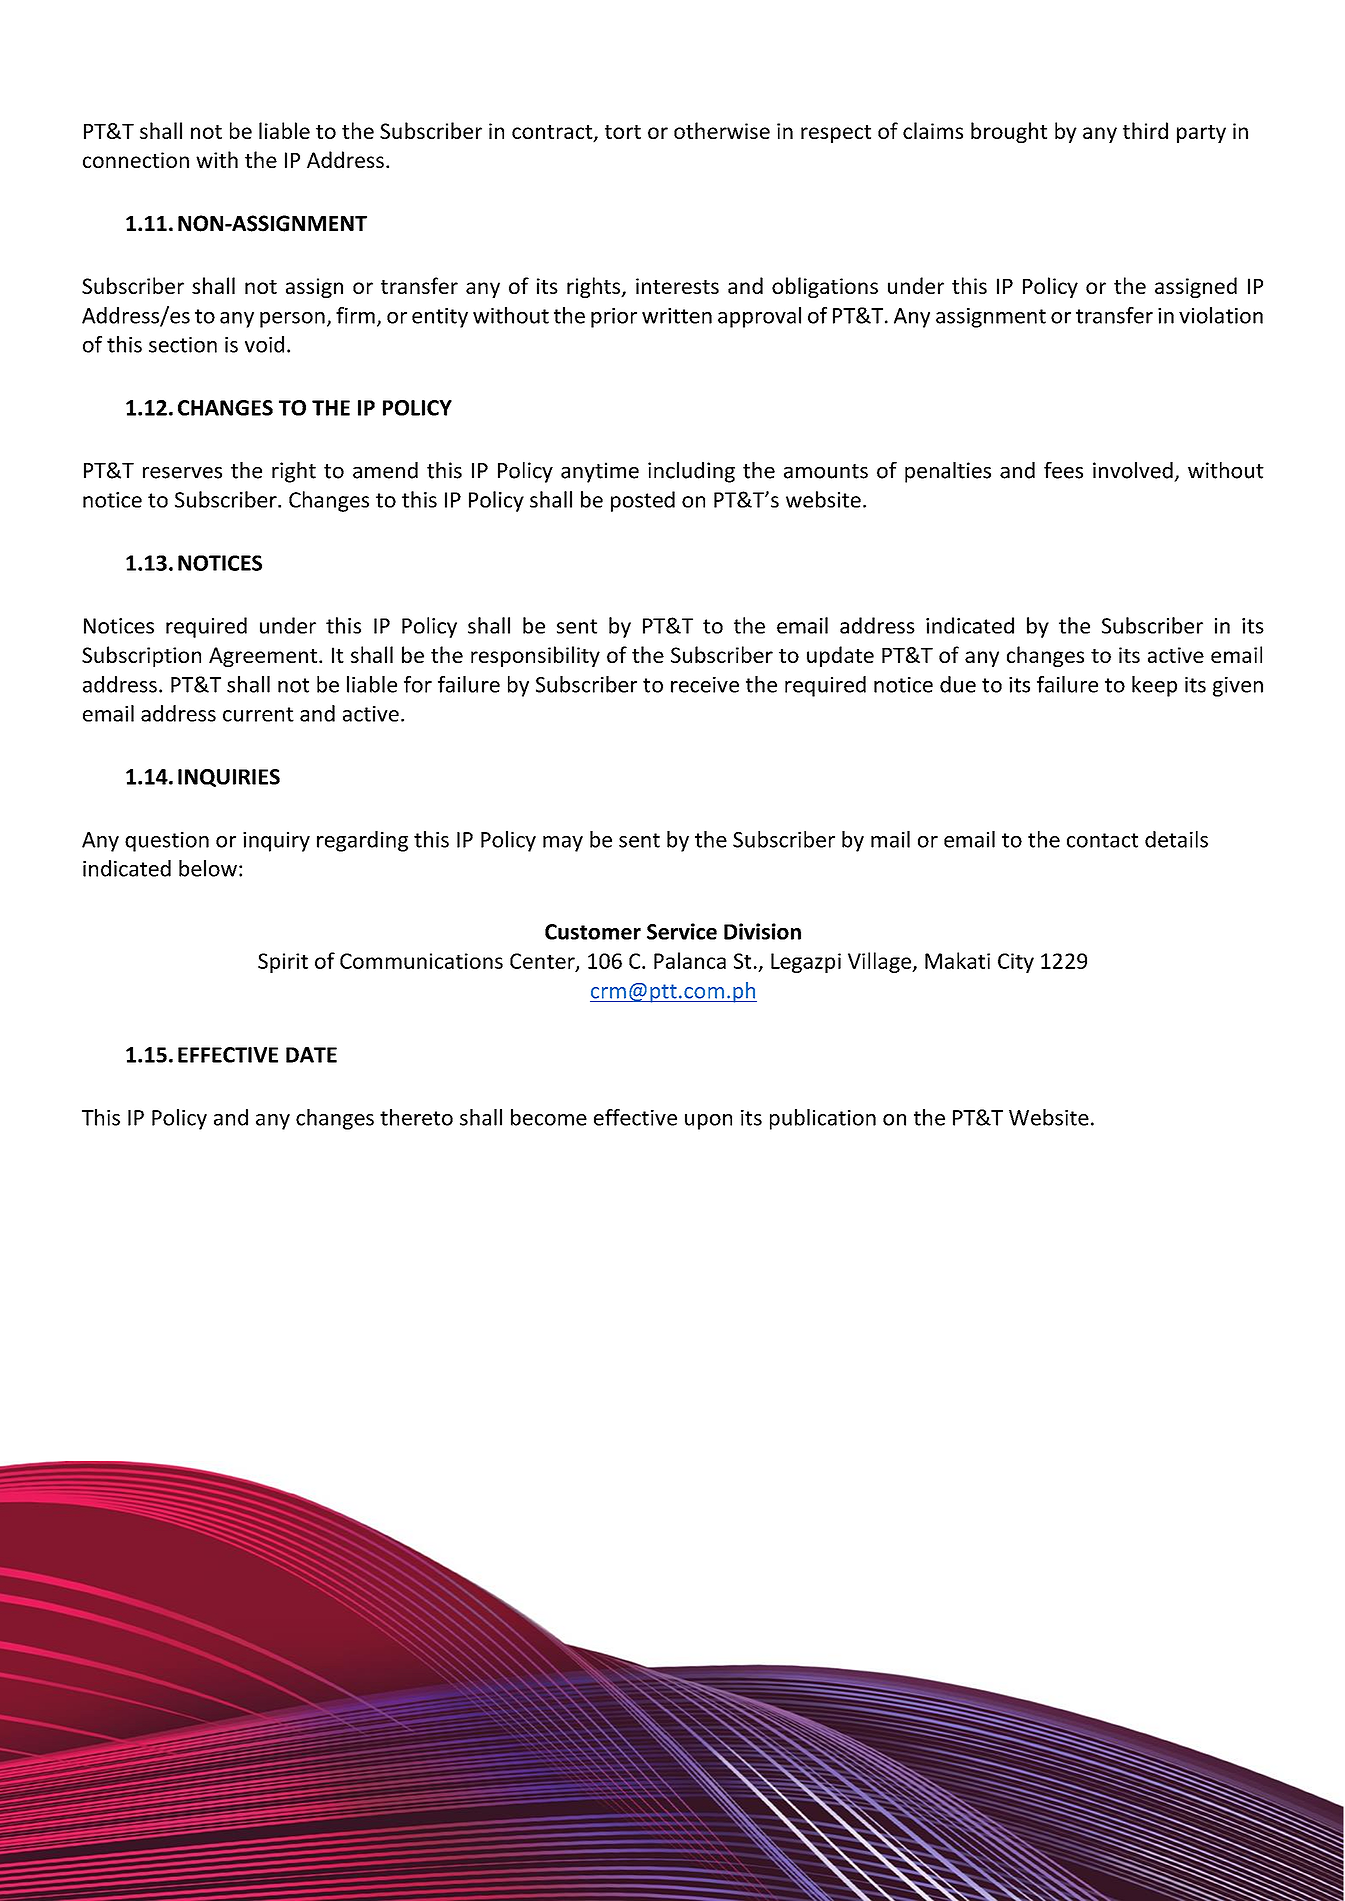 This page has width=1345, height=1901. Describe the element at coordinates (708, 1122) in the page. I see `upon` at that location.
